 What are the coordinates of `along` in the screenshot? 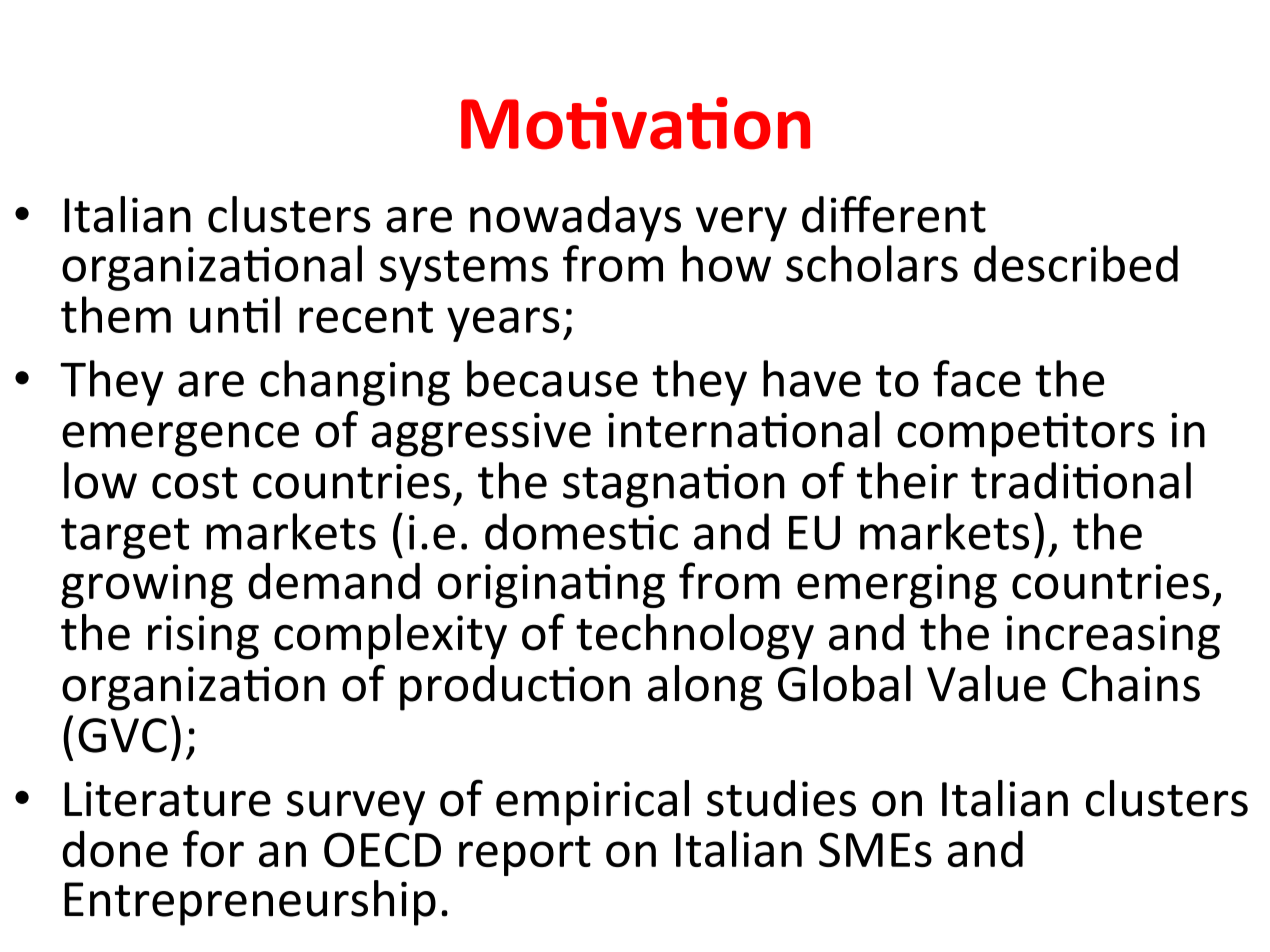 It's located at (705, 688).
